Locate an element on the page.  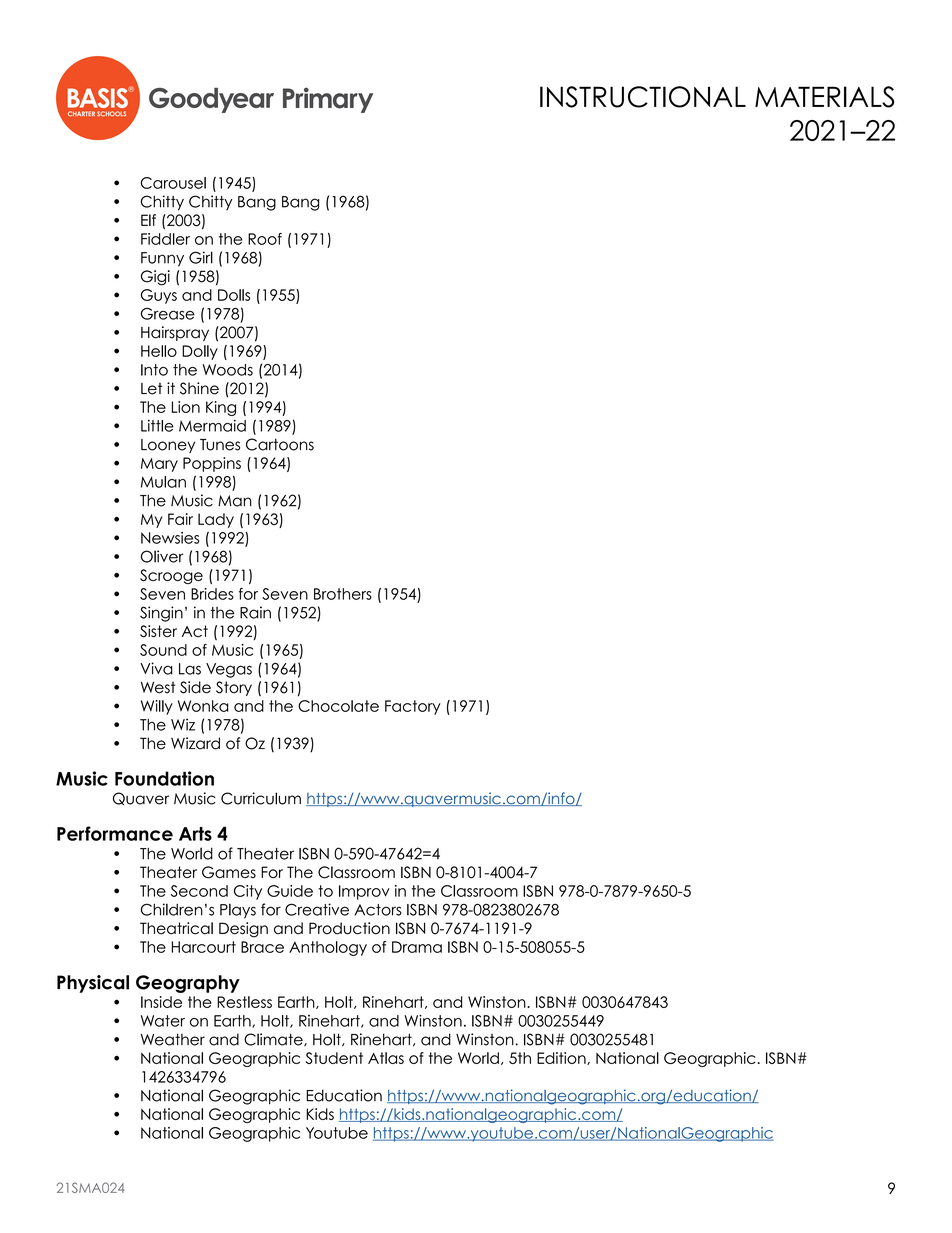
Cartoons is located at coordinates (280, 444).
